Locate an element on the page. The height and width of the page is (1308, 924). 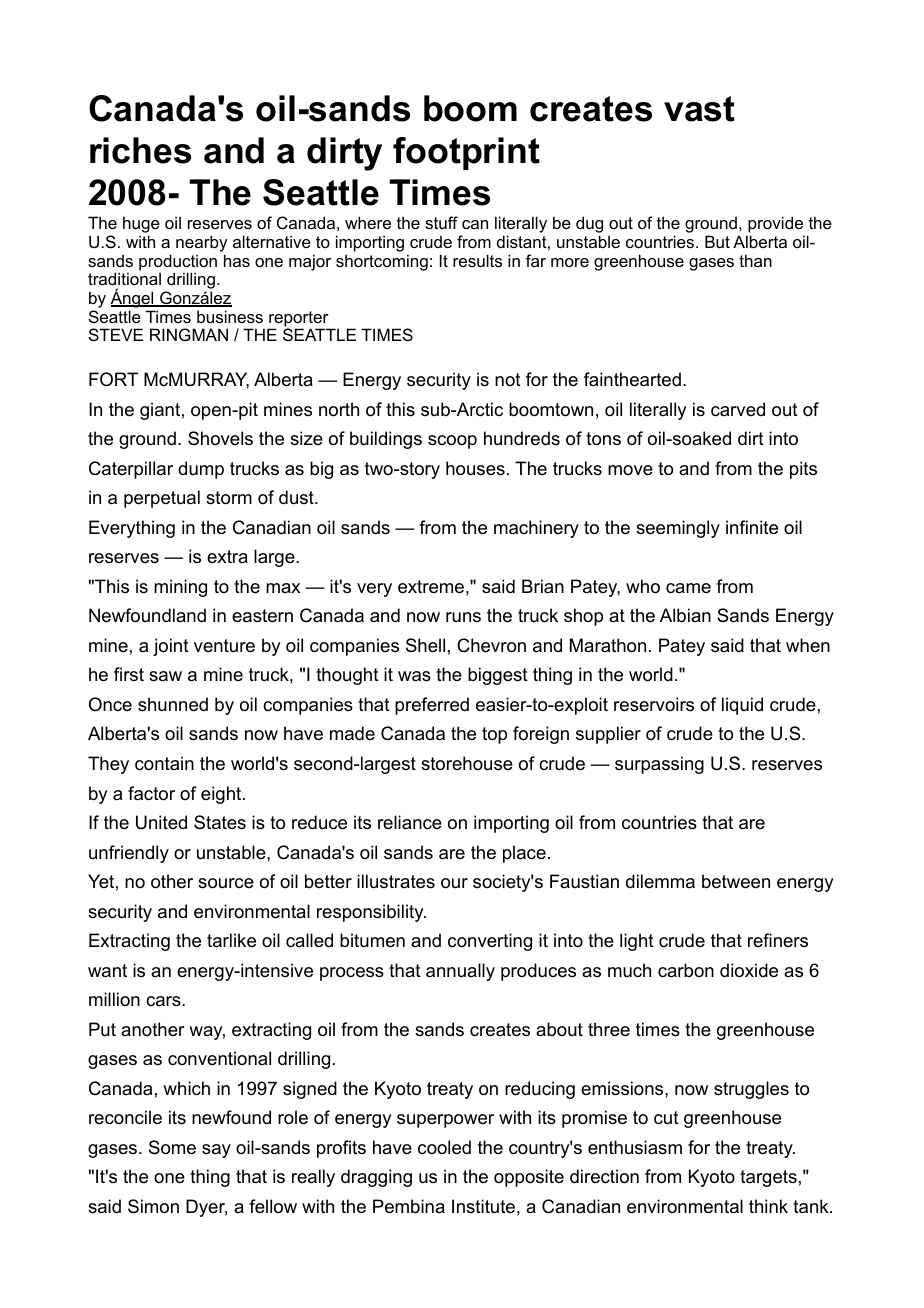
cooled is located at coordinates (444, 1147).
